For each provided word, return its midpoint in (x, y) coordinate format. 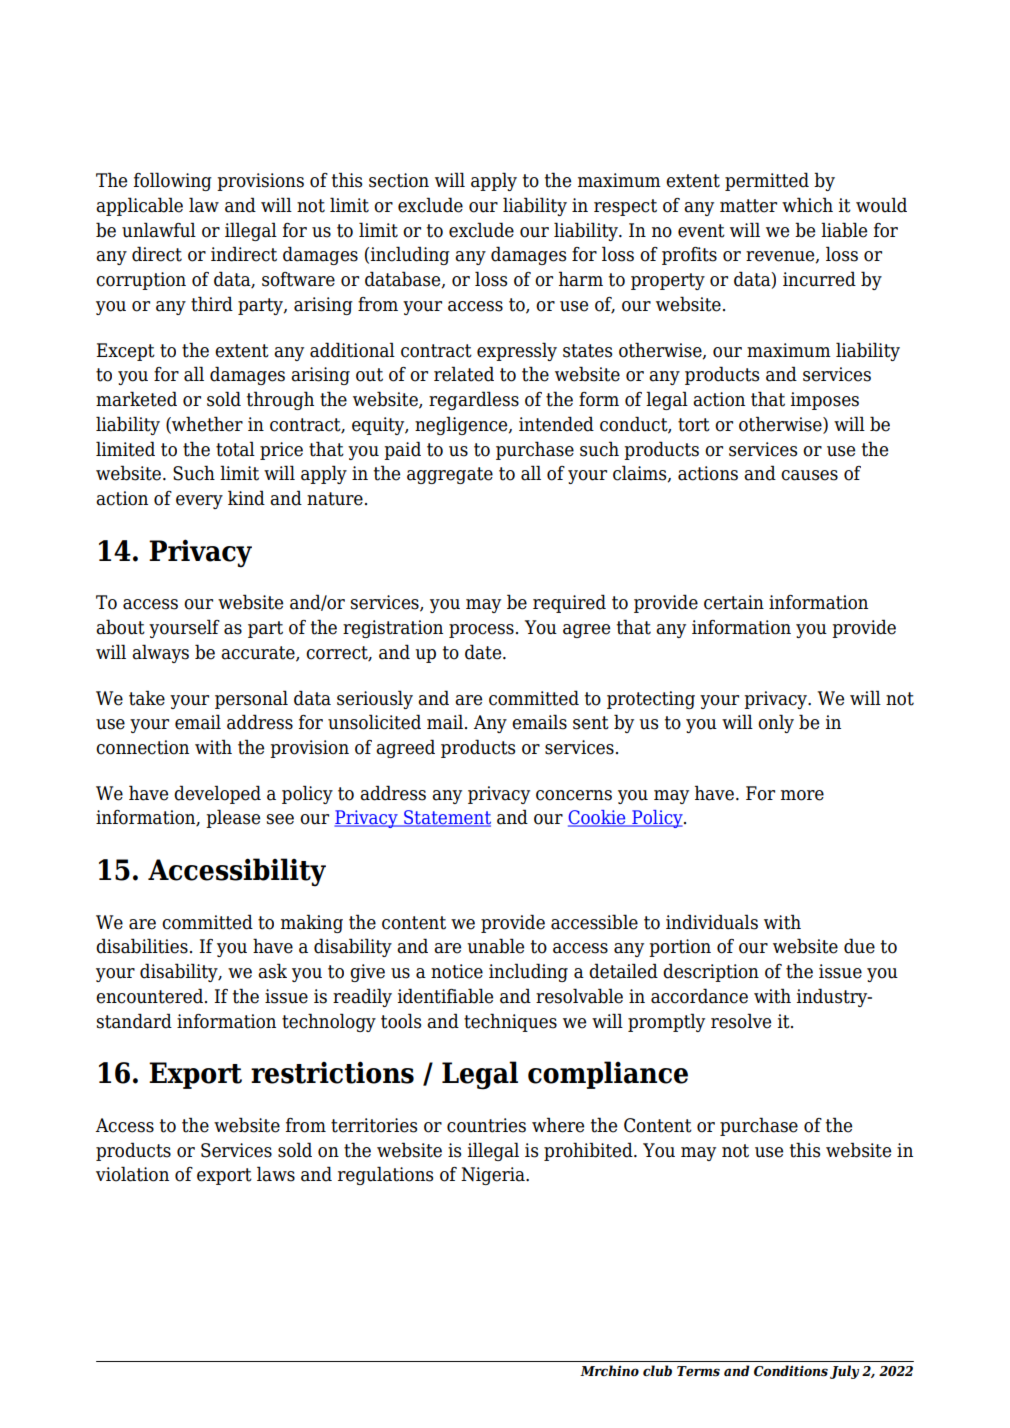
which (807, 205)
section (399, 180)
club (657, 1370)
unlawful (159, 230)
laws (276, 1174)
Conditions (791, 1371)
